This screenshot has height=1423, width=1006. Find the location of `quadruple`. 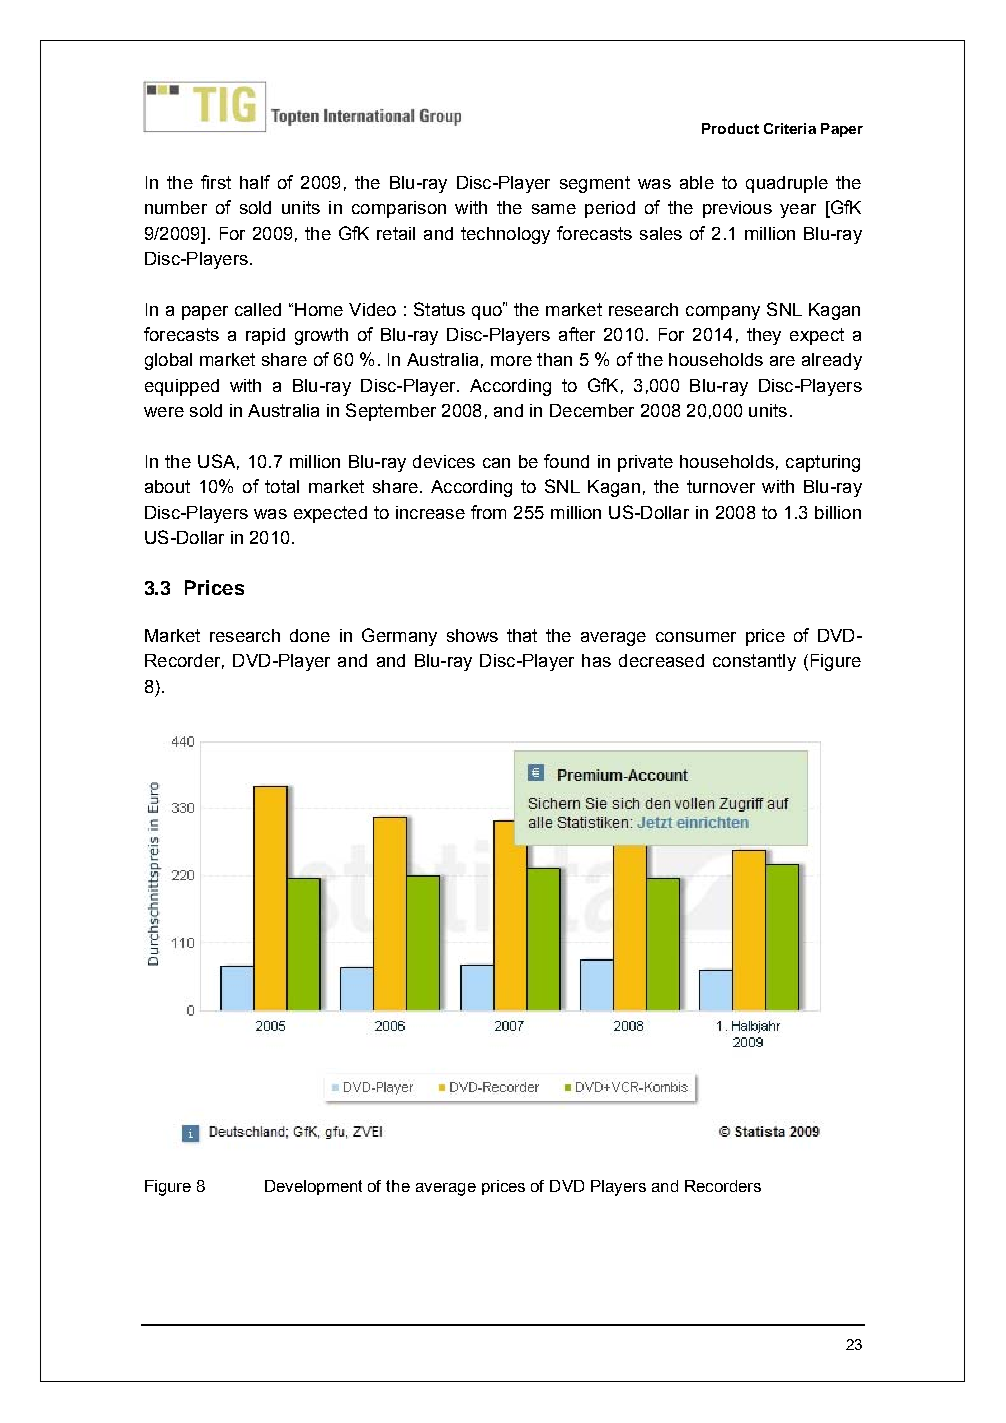

quadruple is located at coordinates (787, 184).
